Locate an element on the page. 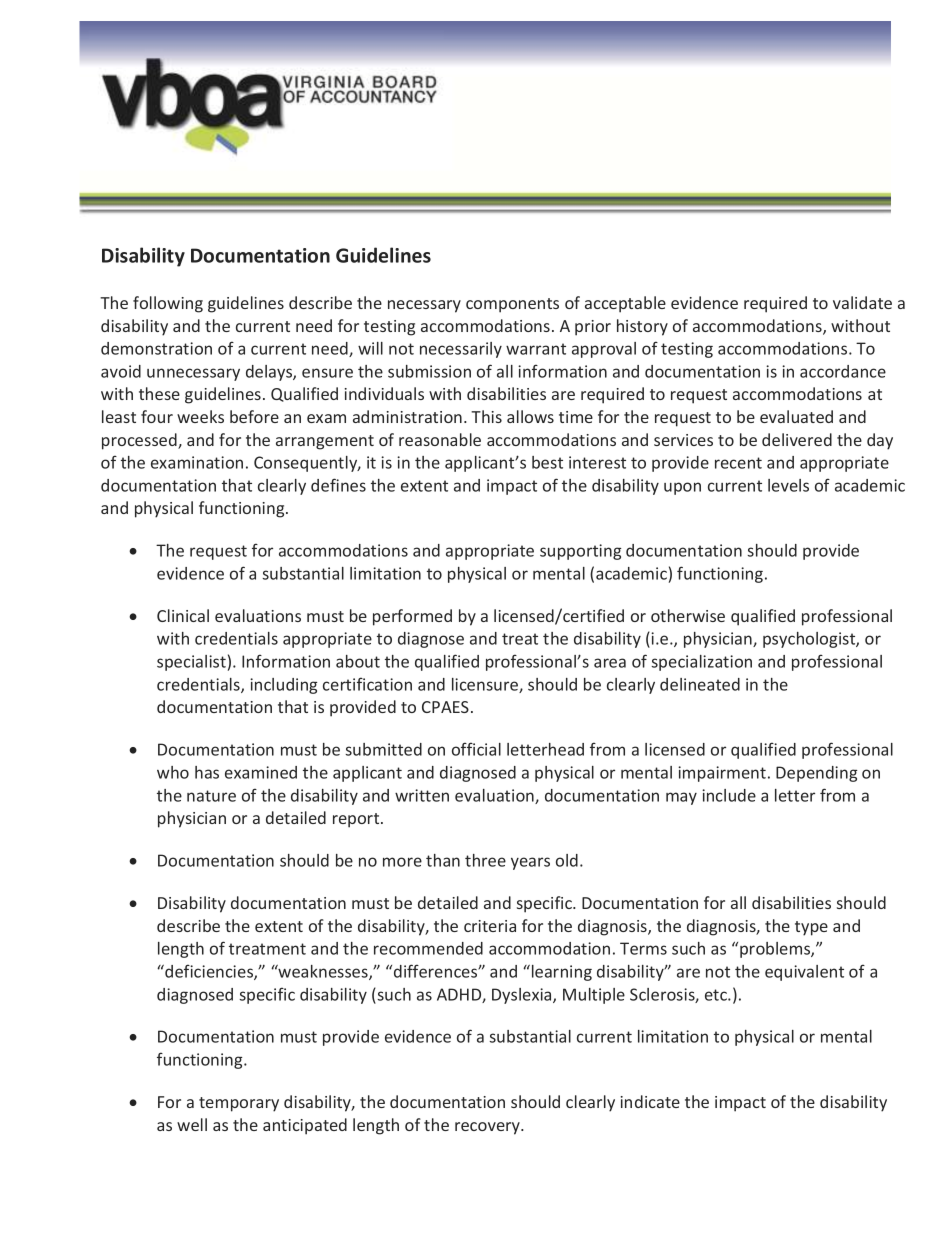 This page has width=952, height=1233. including is located at coordinates (283, 686).
